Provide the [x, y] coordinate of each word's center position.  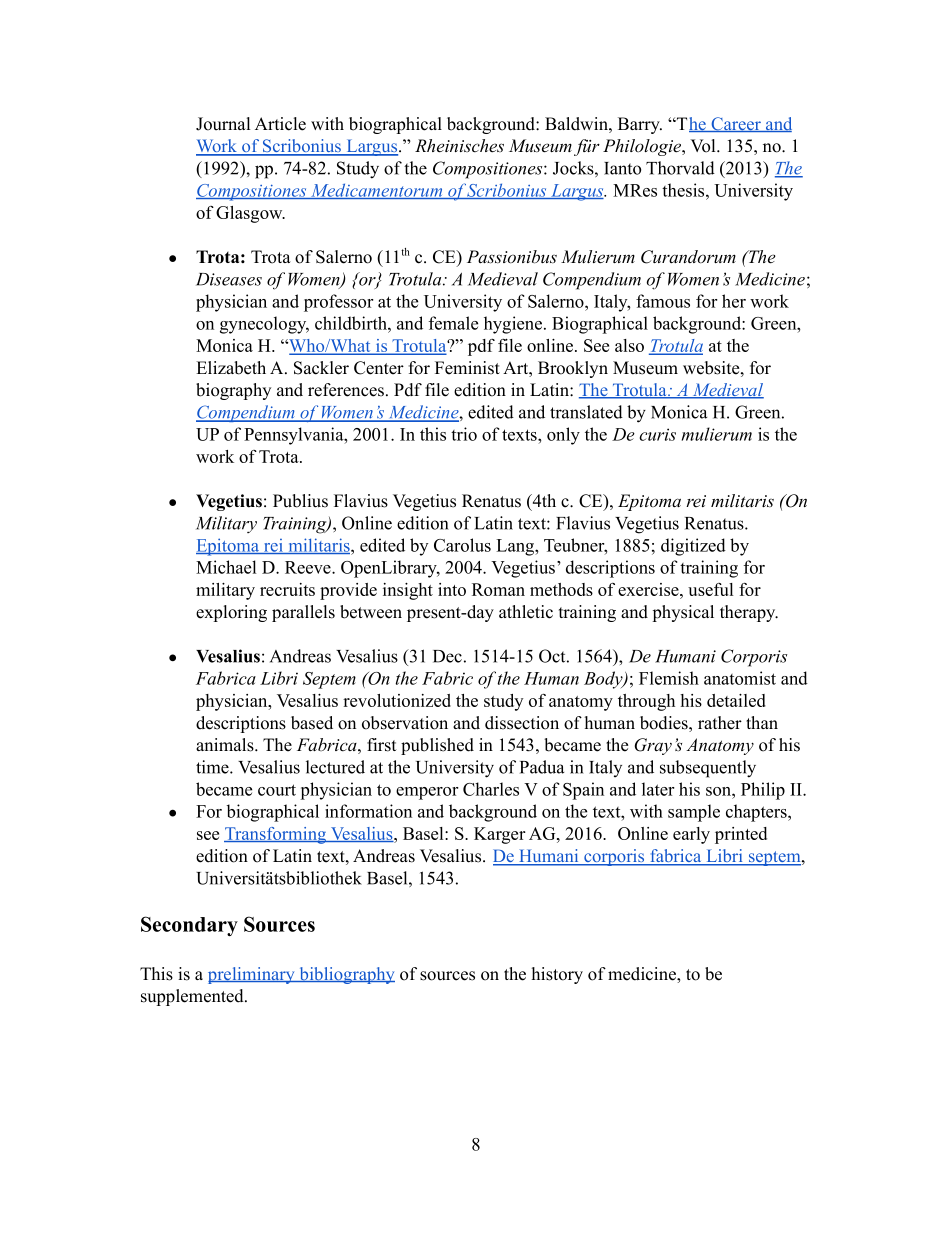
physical [683, 613]
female [453, 323]
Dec [447, 656]
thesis [684, 190]
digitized [693, 547]
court [277, 790]
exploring [231, 613]
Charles [491, 789]
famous [663, 301]
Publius [300, 501]
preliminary [252, 975]
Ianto [622, 168]
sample [694, 813]
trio [464, 434]
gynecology [264, 325]
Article [280, 124]
